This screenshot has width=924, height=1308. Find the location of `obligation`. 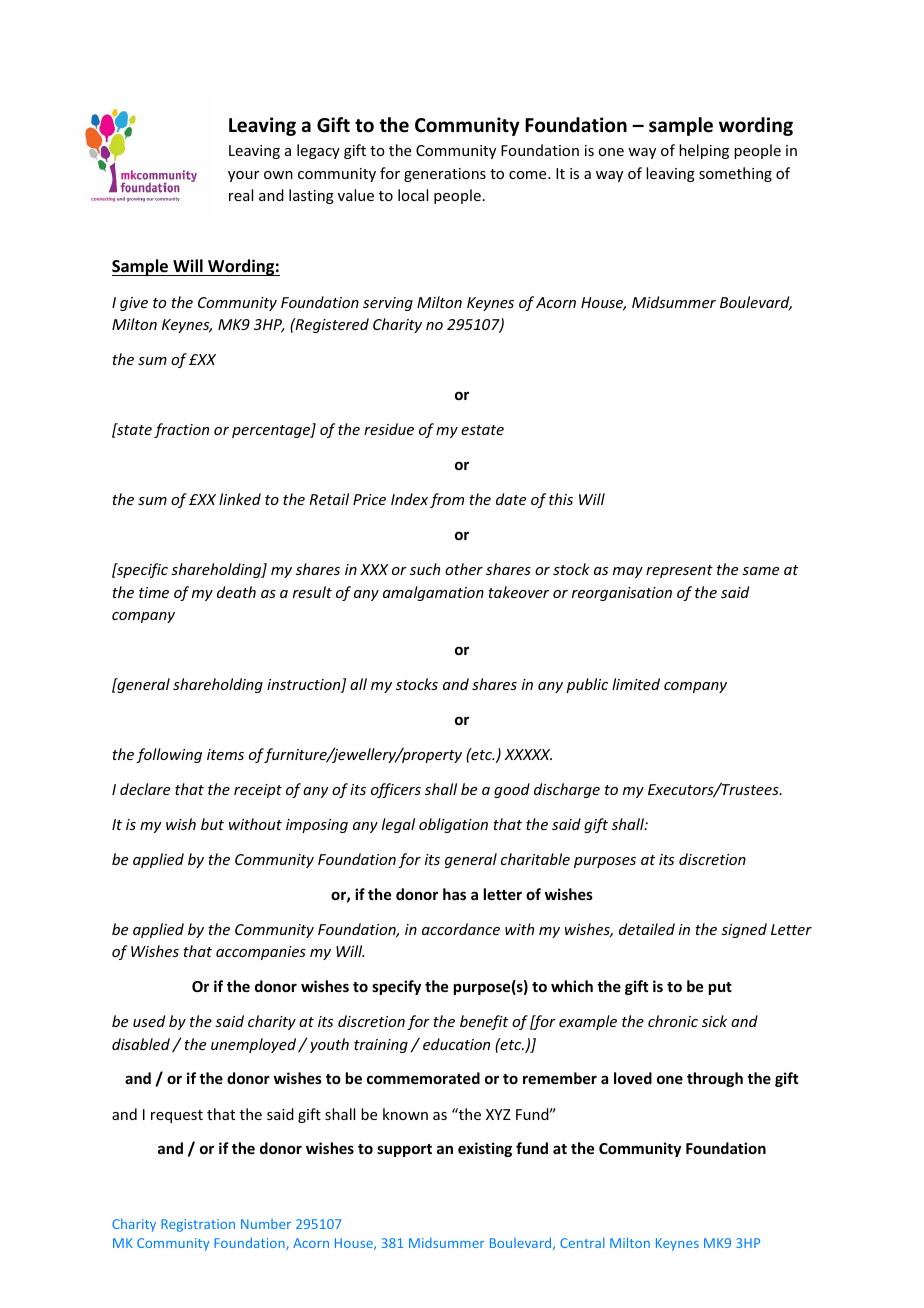

obligation is located at coordinates (453, 825).
